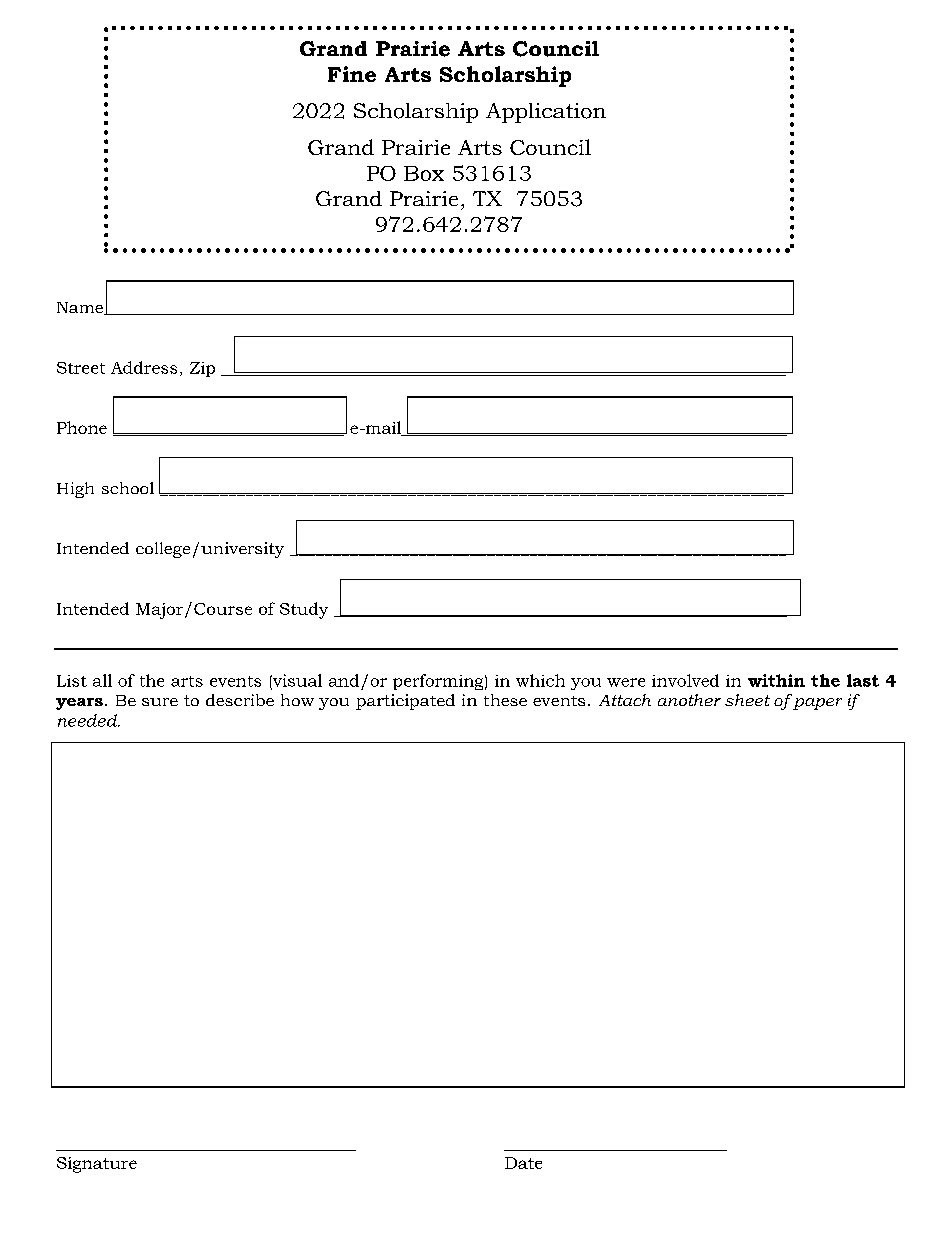 This screenshot has width=952, height=1233. Describe the element at coordinates (128, 488) in the screenshot. I see `school` at that location.
